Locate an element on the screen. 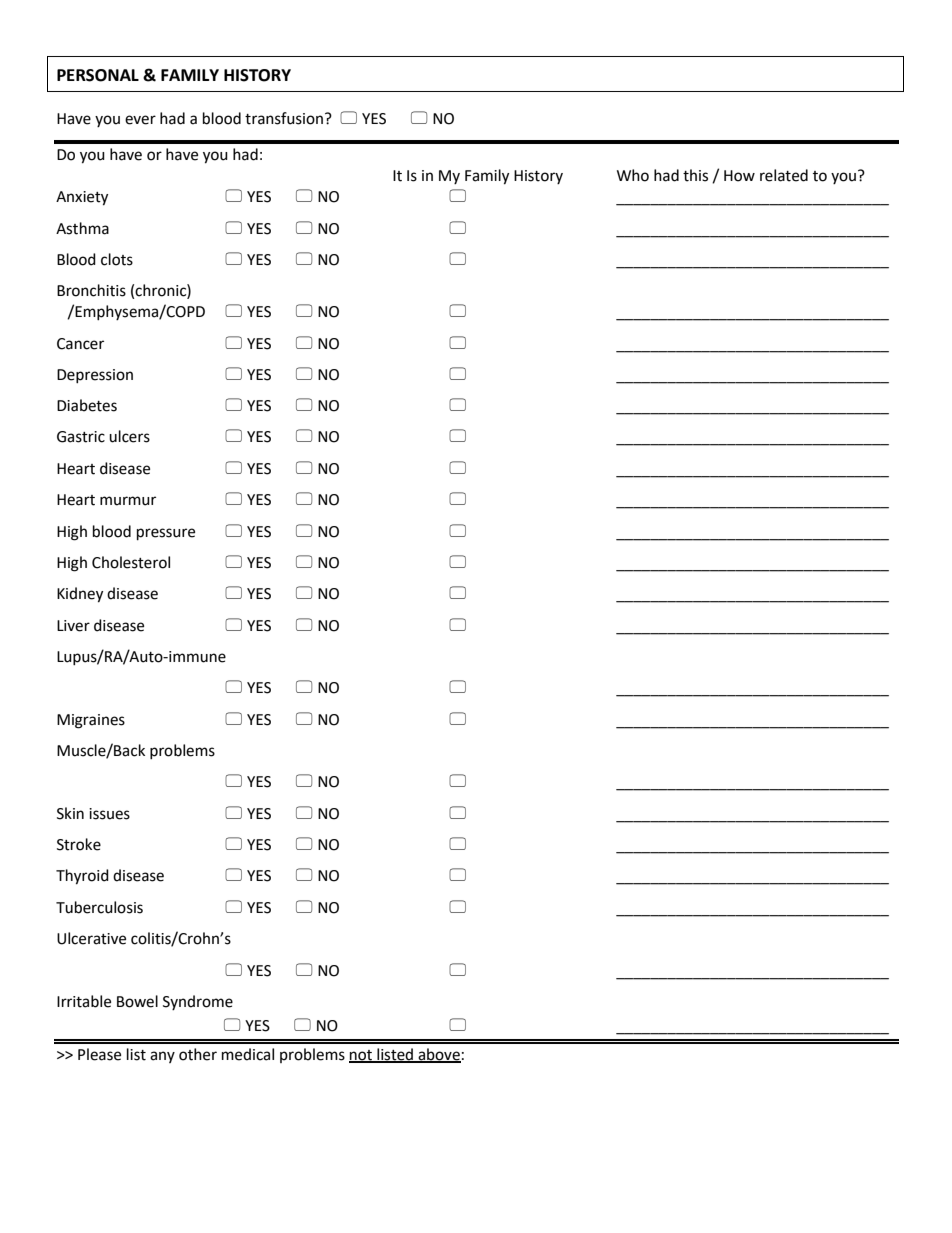 The height and width of the screenshot is (1233, 952). ulcers is located at coordinates (129, 436).
